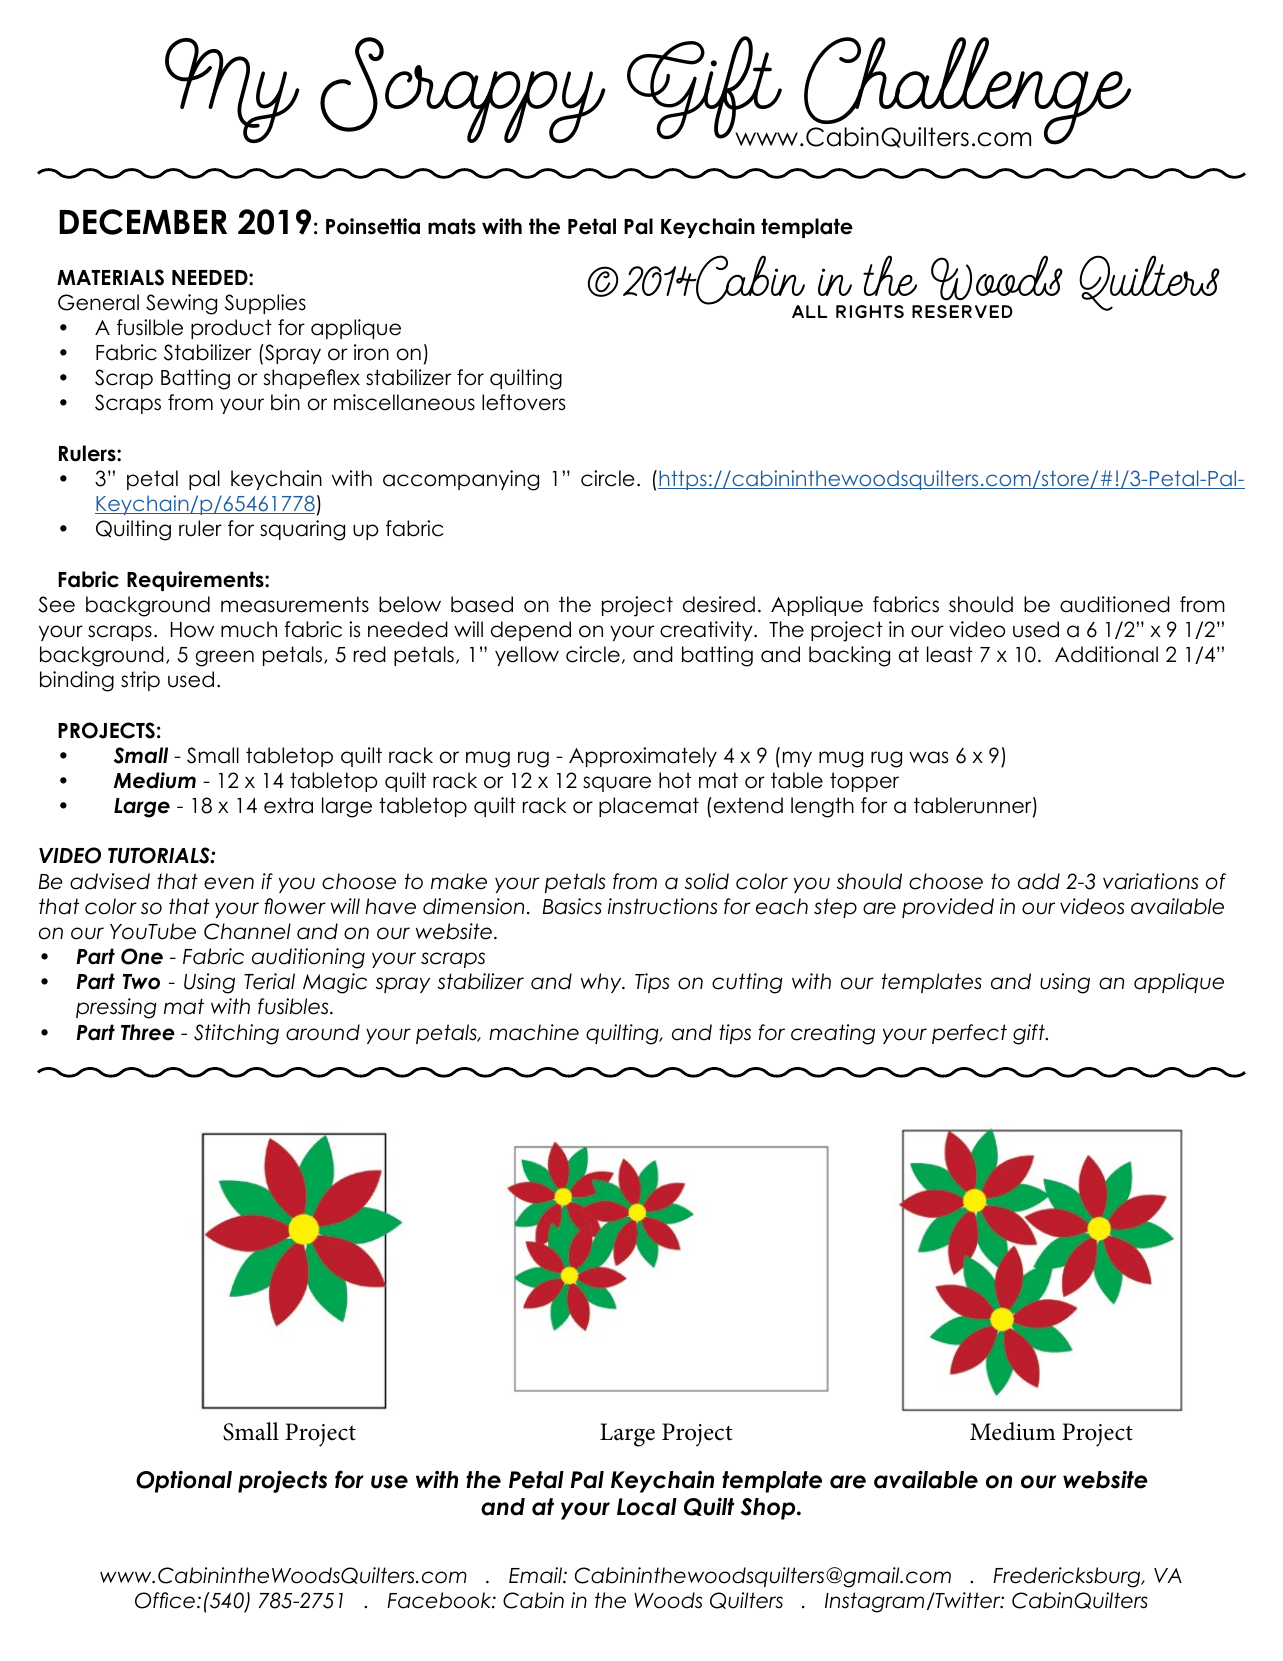 This screenshot has height=1661, width=1283. I want to click on Optional, so click(184, 1482).
